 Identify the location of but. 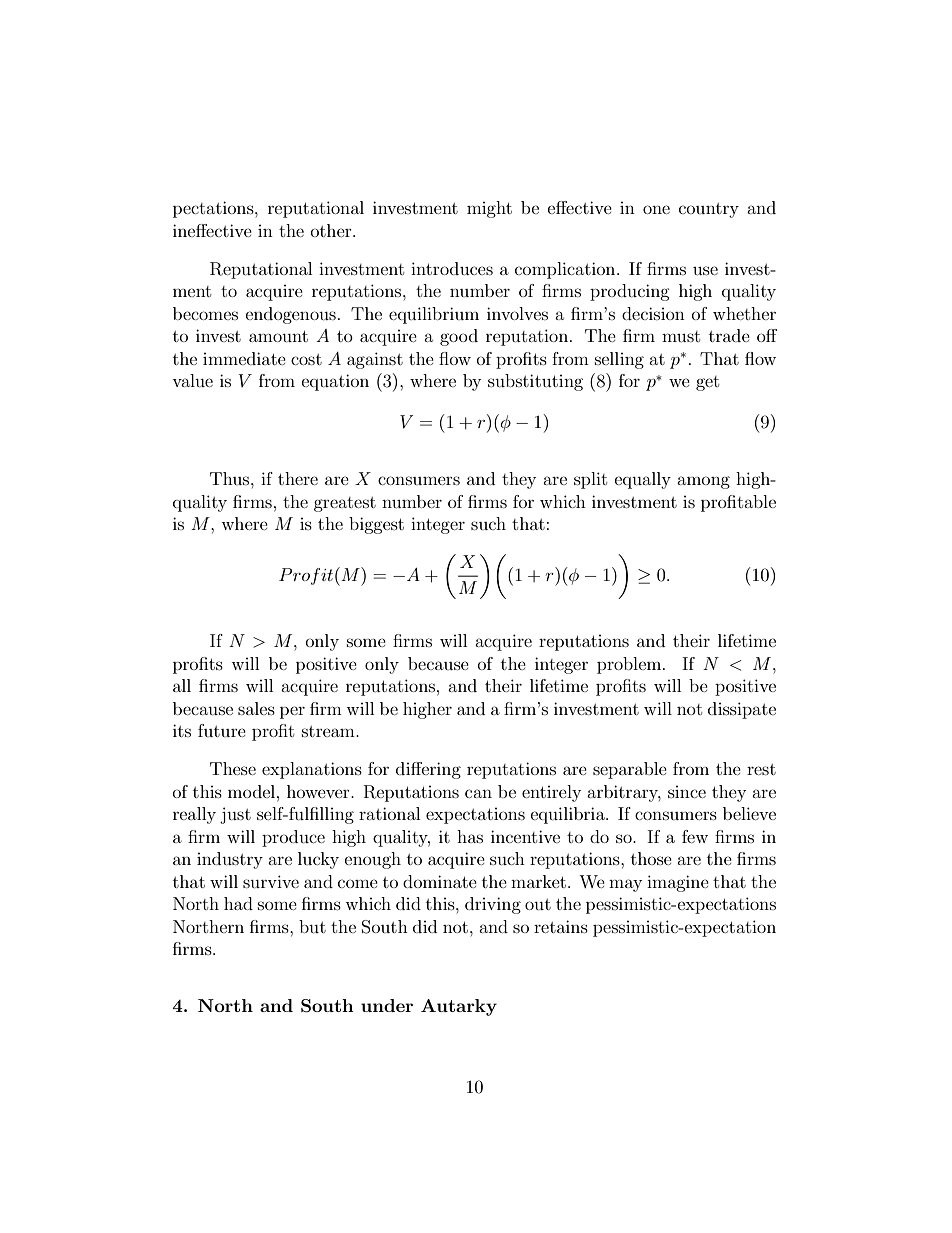
(312, 926).
